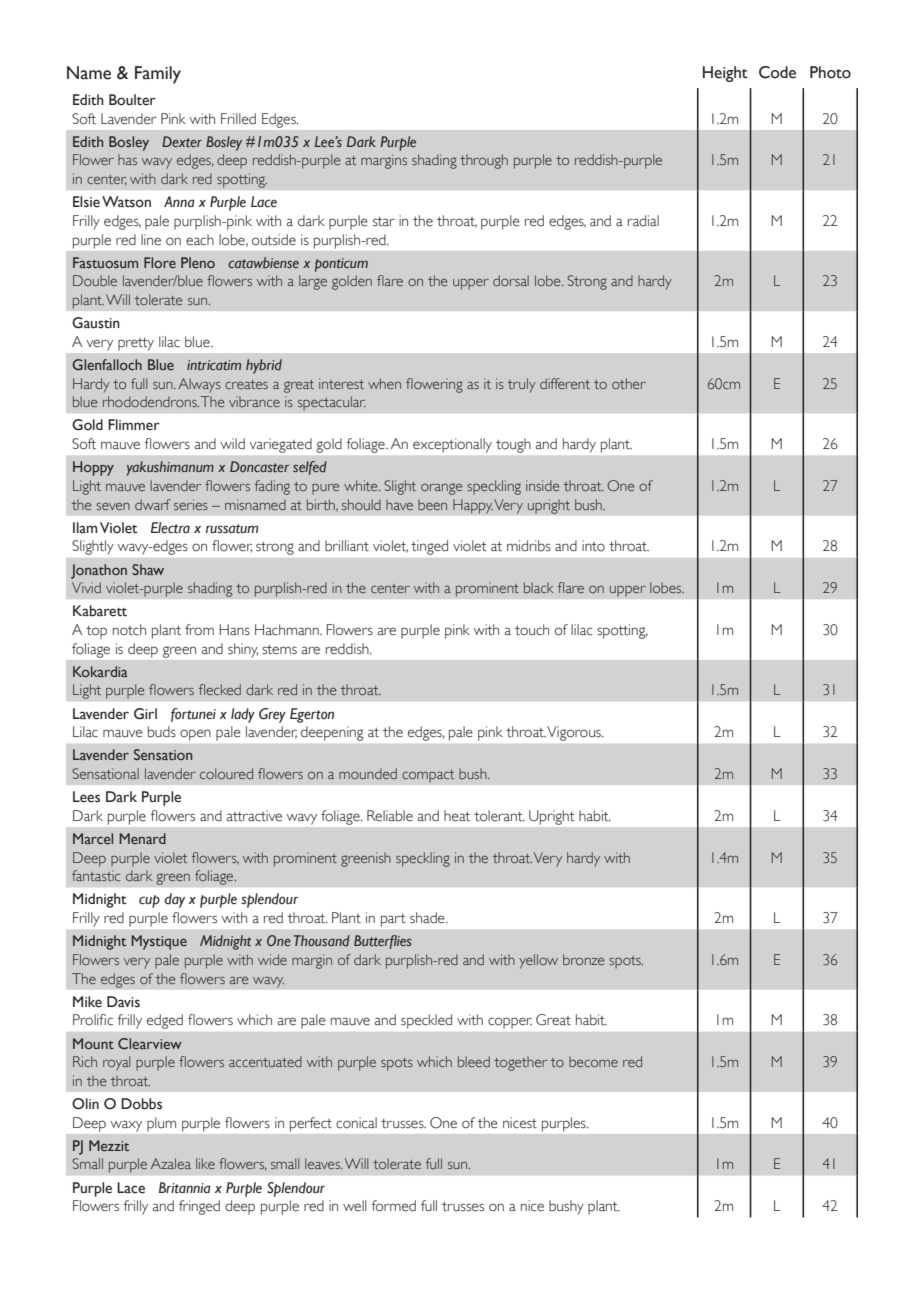  Describe the element at coordinates (174, 900) in the page. I see `day` at that location.
